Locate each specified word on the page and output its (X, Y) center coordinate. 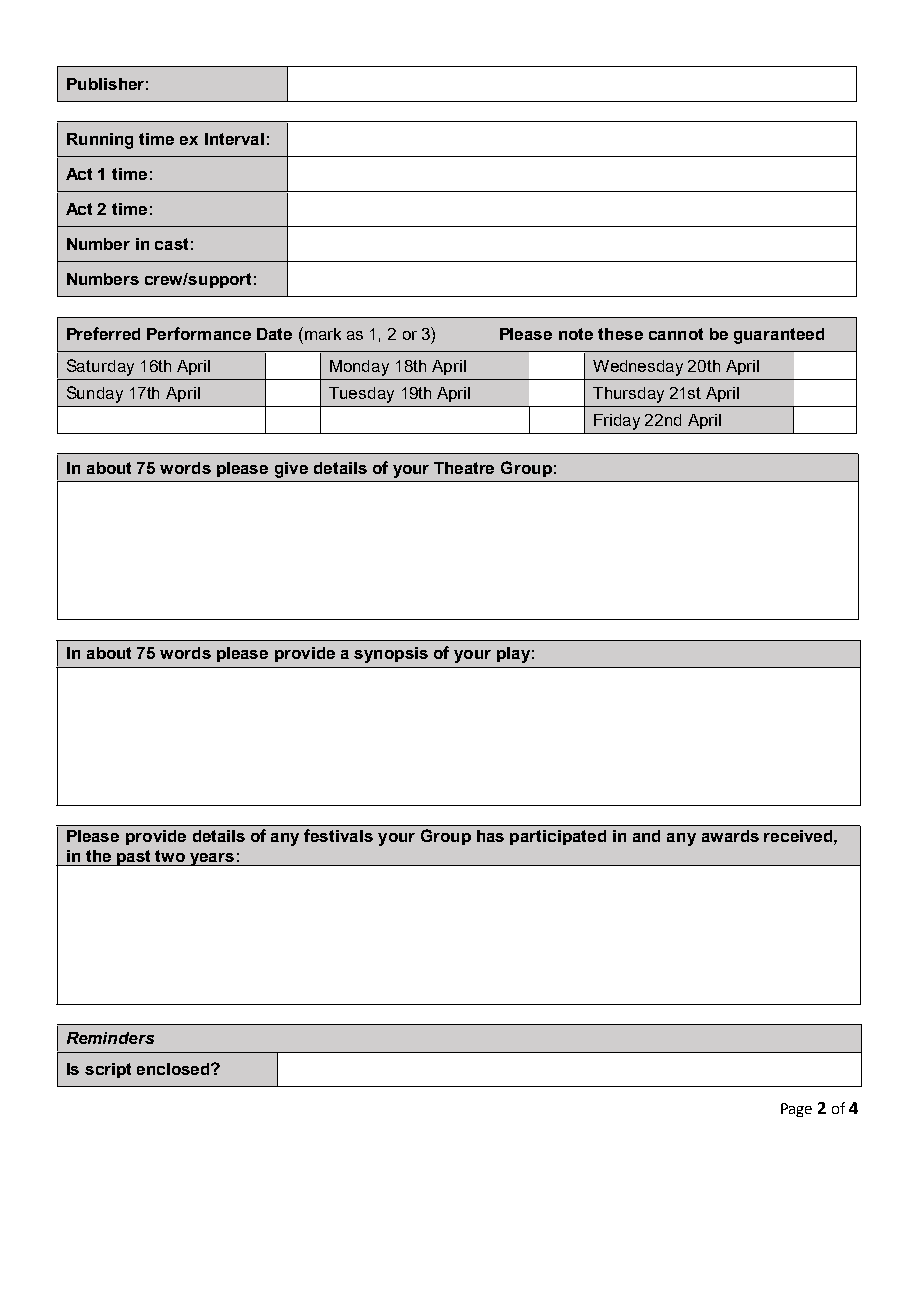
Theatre (464, 468)
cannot (676, 334)
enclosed (174, 1069)
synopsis (391, 655)
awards (730, 836)
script (108, 1070)
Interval (234, 139)
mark (321, 333)
